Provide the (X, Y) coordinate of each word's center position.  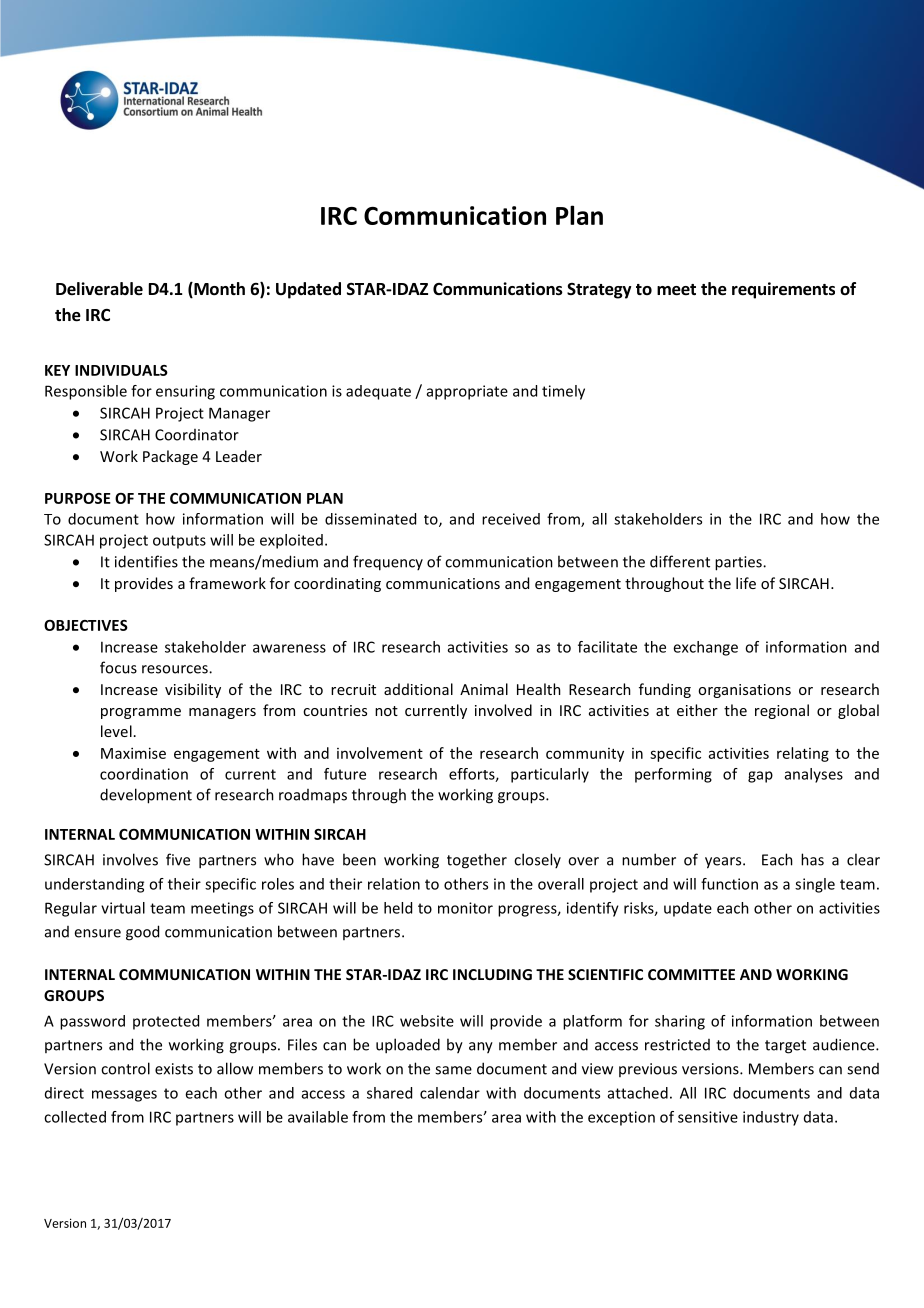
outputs (179, 542)
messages (124, 1096)
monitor (465, 908)
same (453, 1070)
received (511, 519)
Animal (484, 689)
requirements (783, 290)
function (729, 884)
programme (141, 713)
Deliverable (99, 289)
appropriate (467, 392)
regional (782, 711)
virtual (123, 908)
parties (739, 563)
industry (771, 1118)
